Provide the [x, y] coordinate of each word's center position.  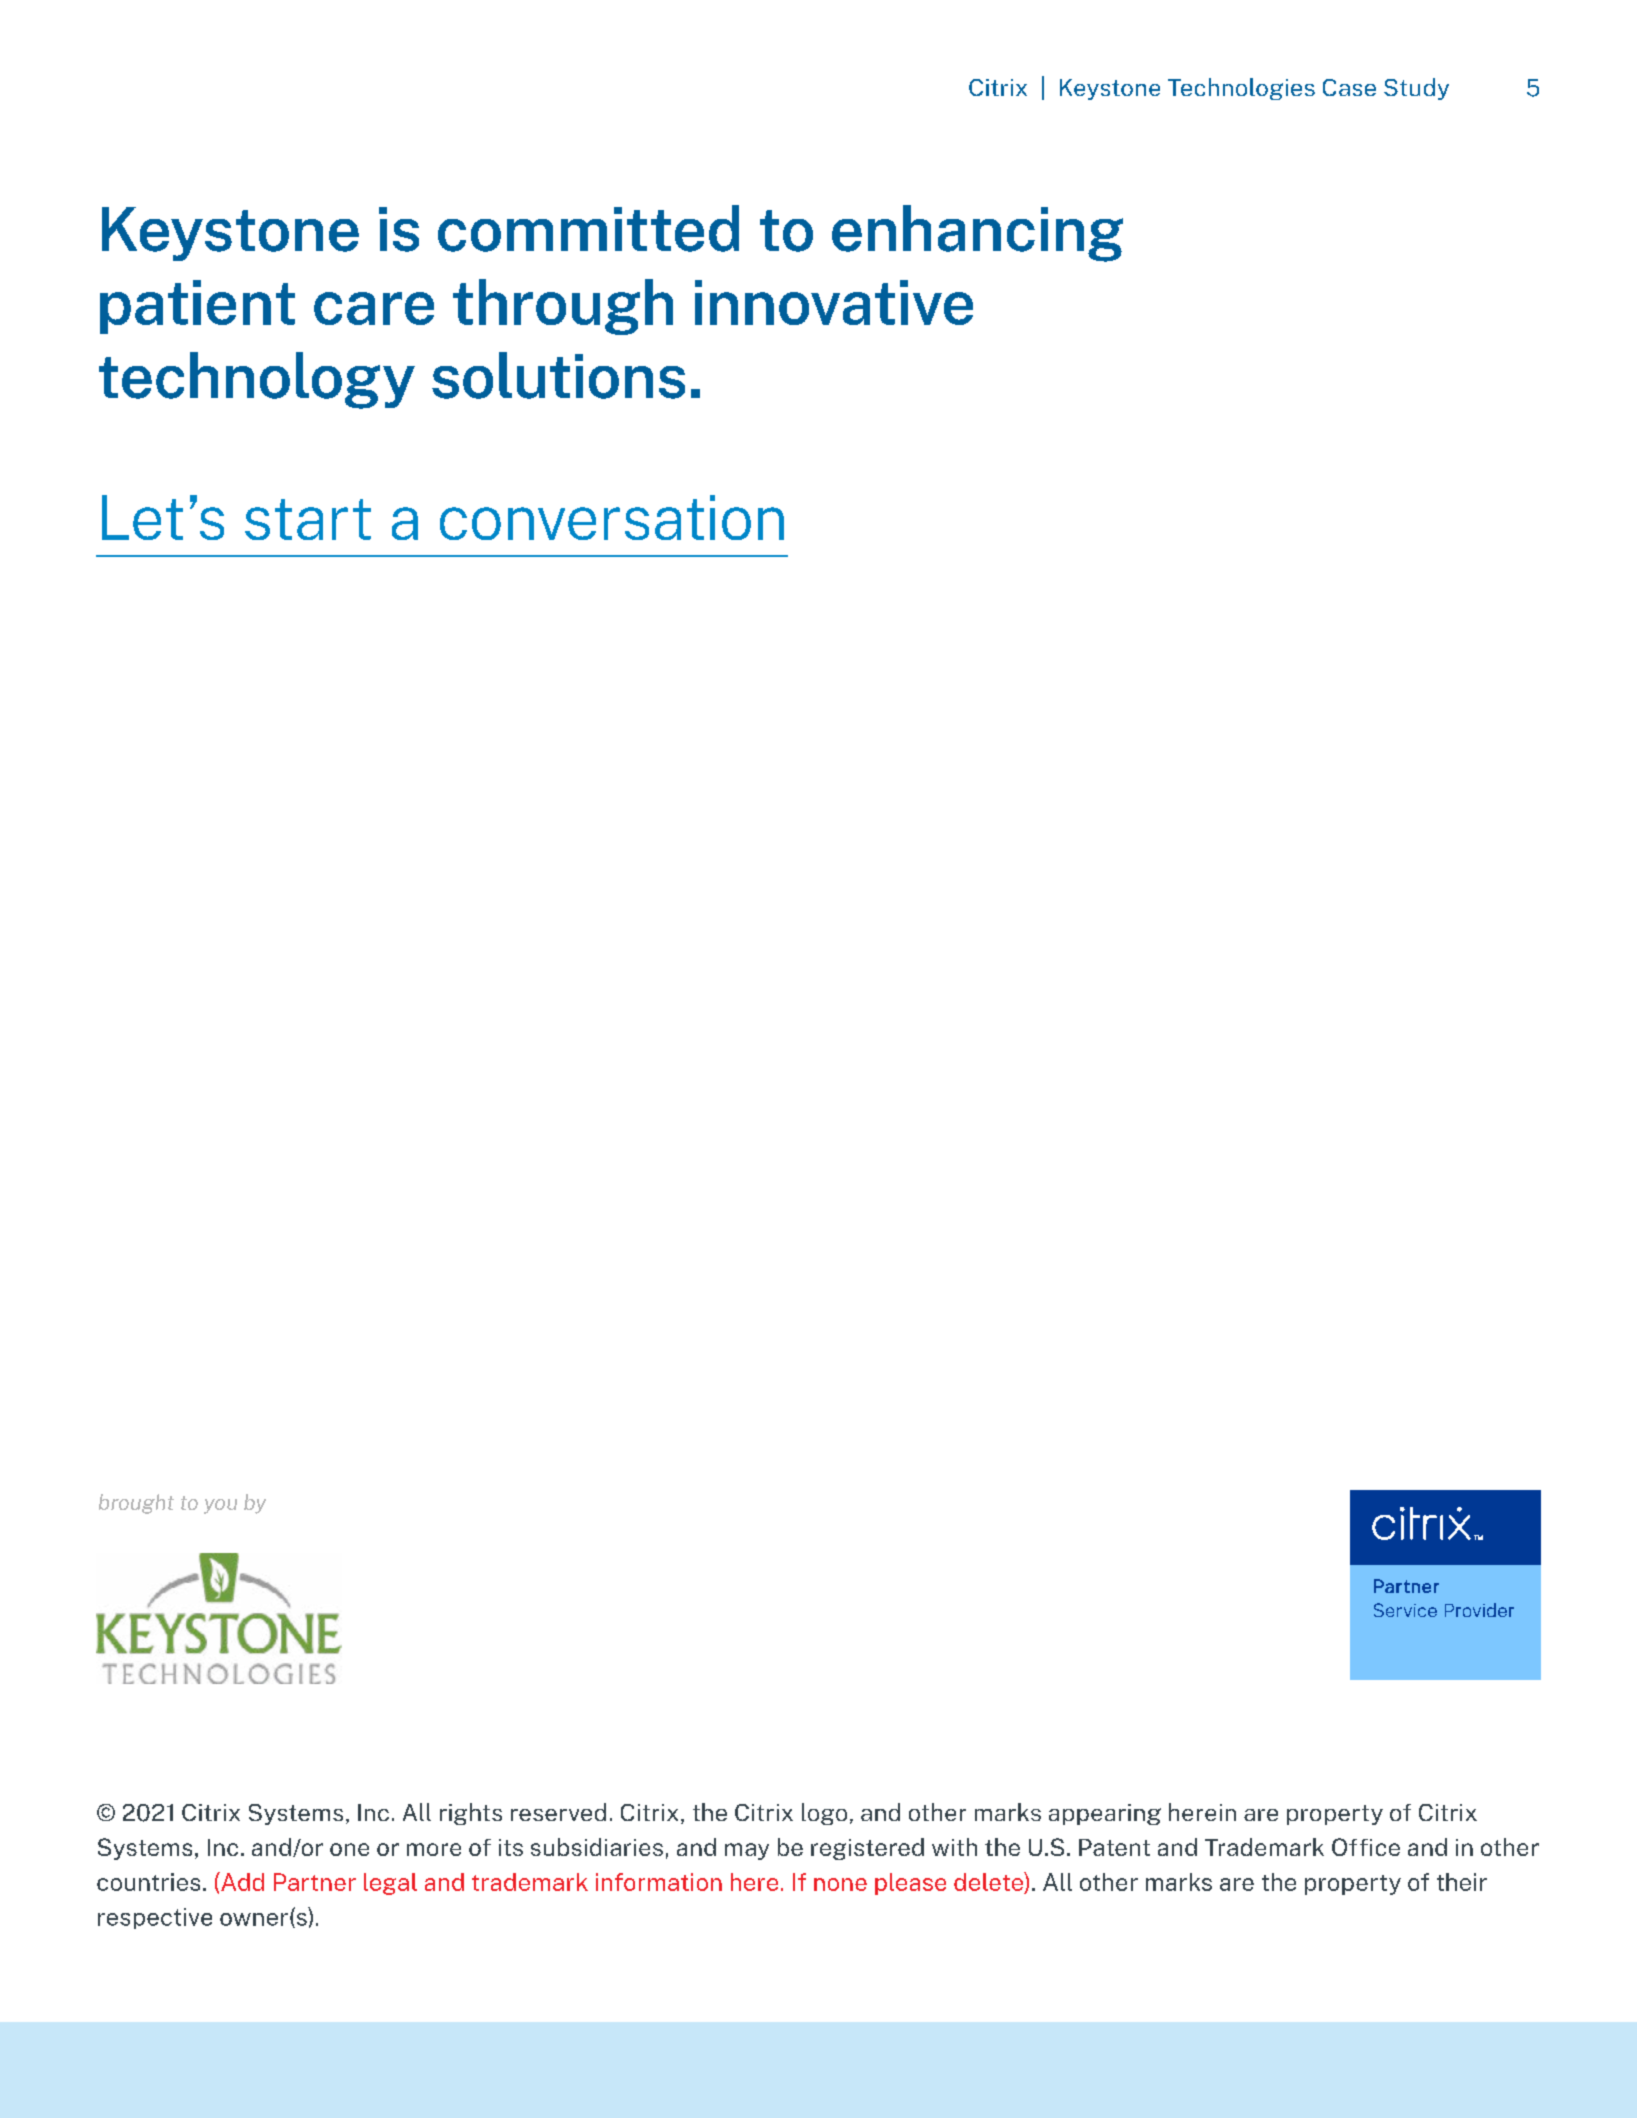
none [840, 1884]
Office [1366, 1847]
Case [1349, 87]
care [374, 308]
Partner [315, 1882]
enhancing [977, 233]
